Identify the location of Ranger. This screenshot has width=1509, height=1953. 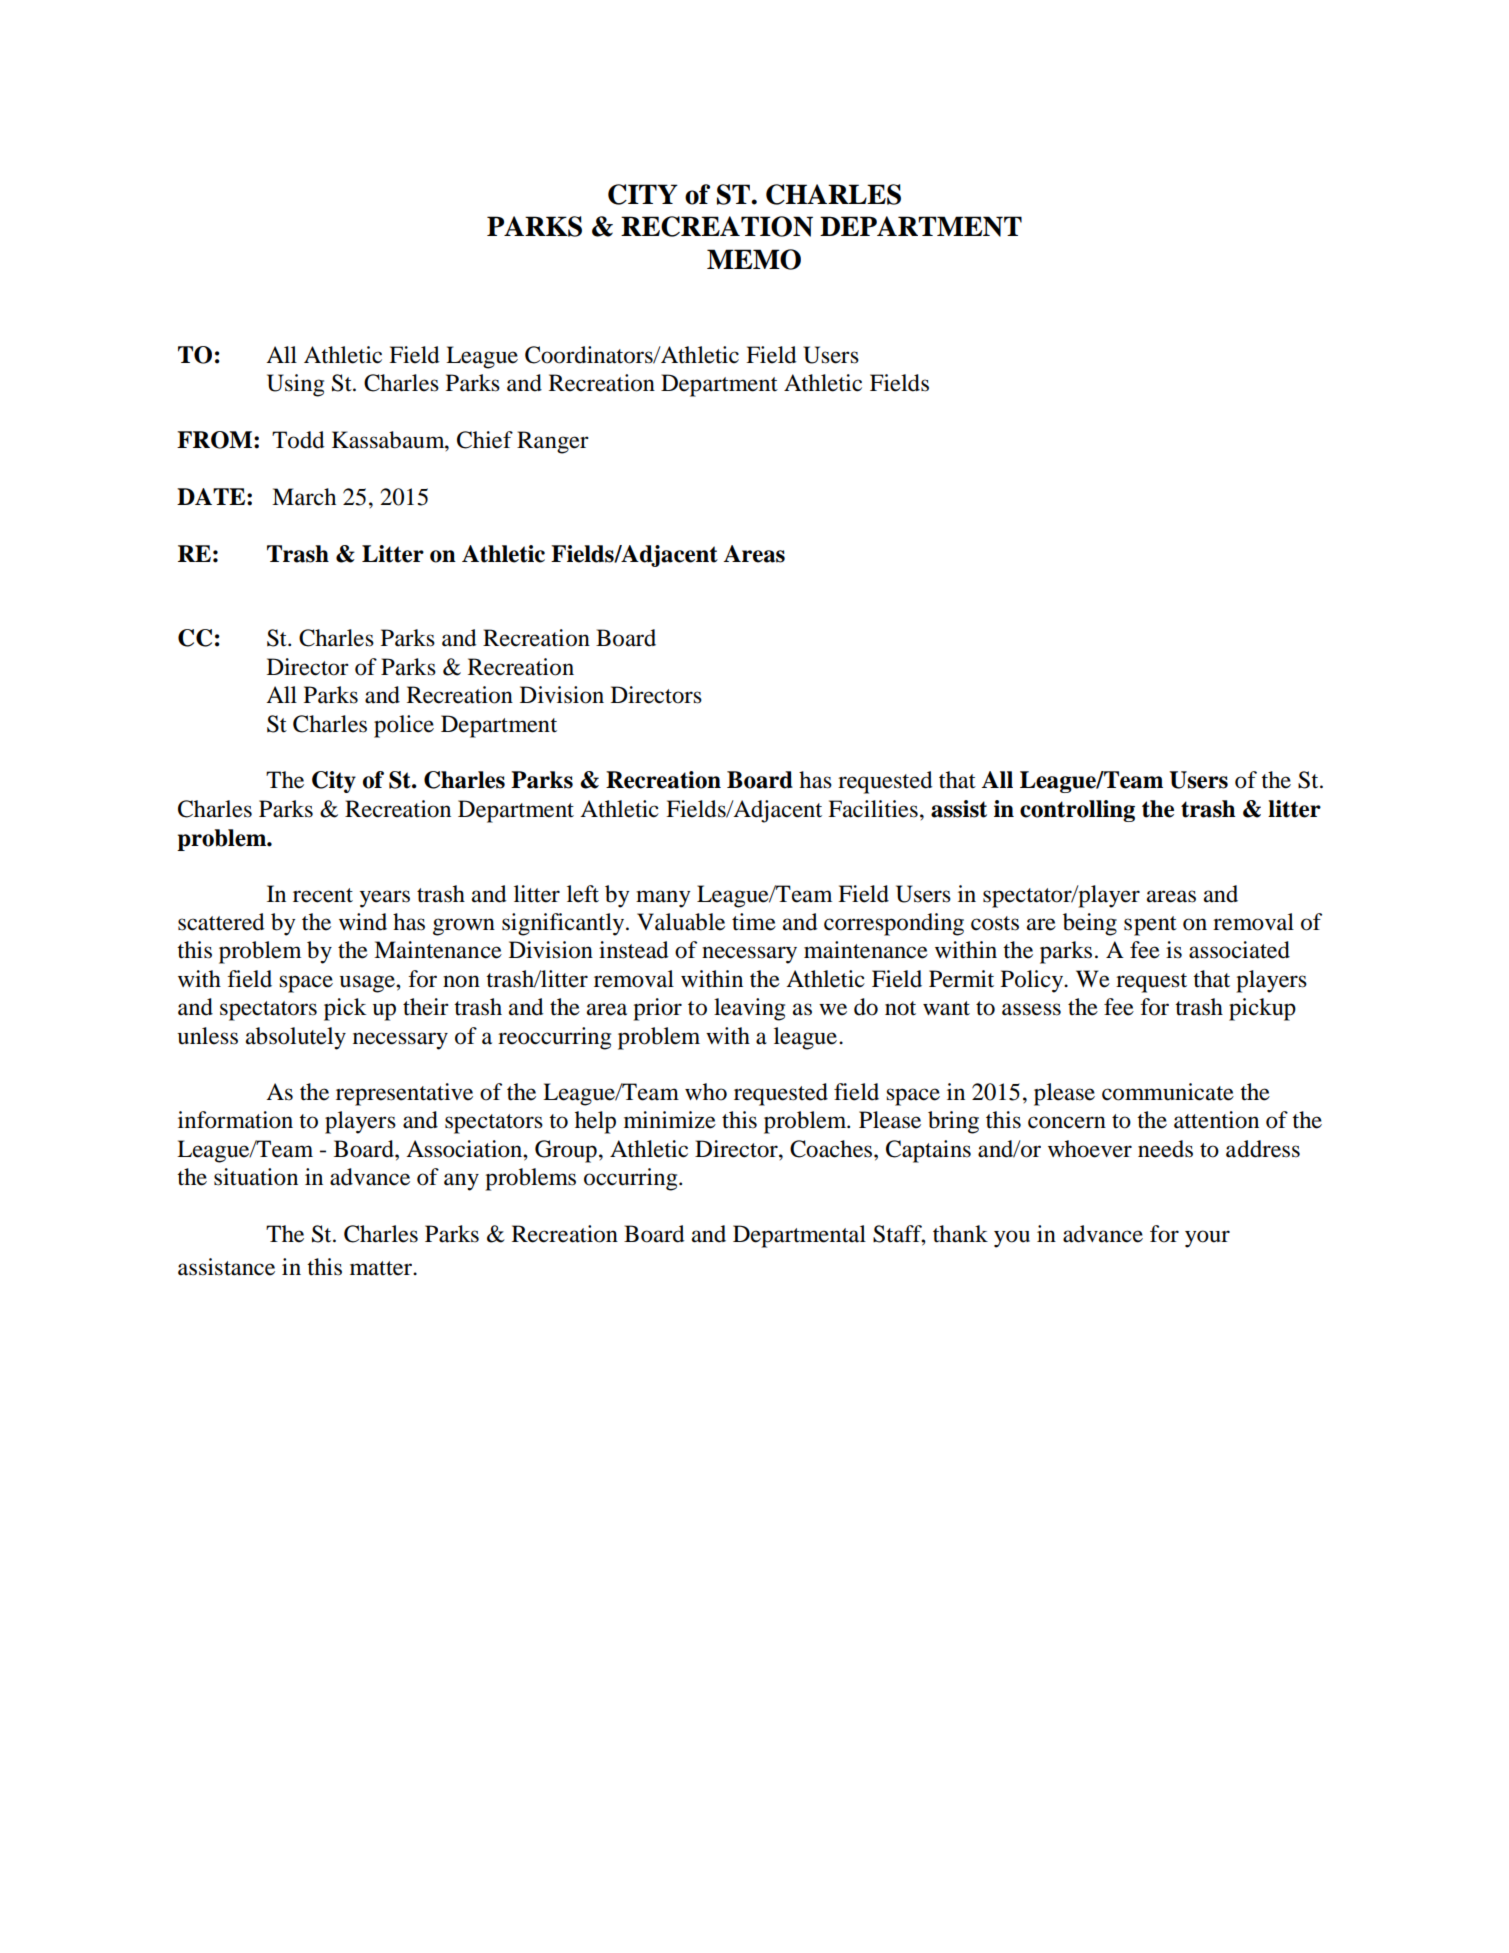
(553, 442).
